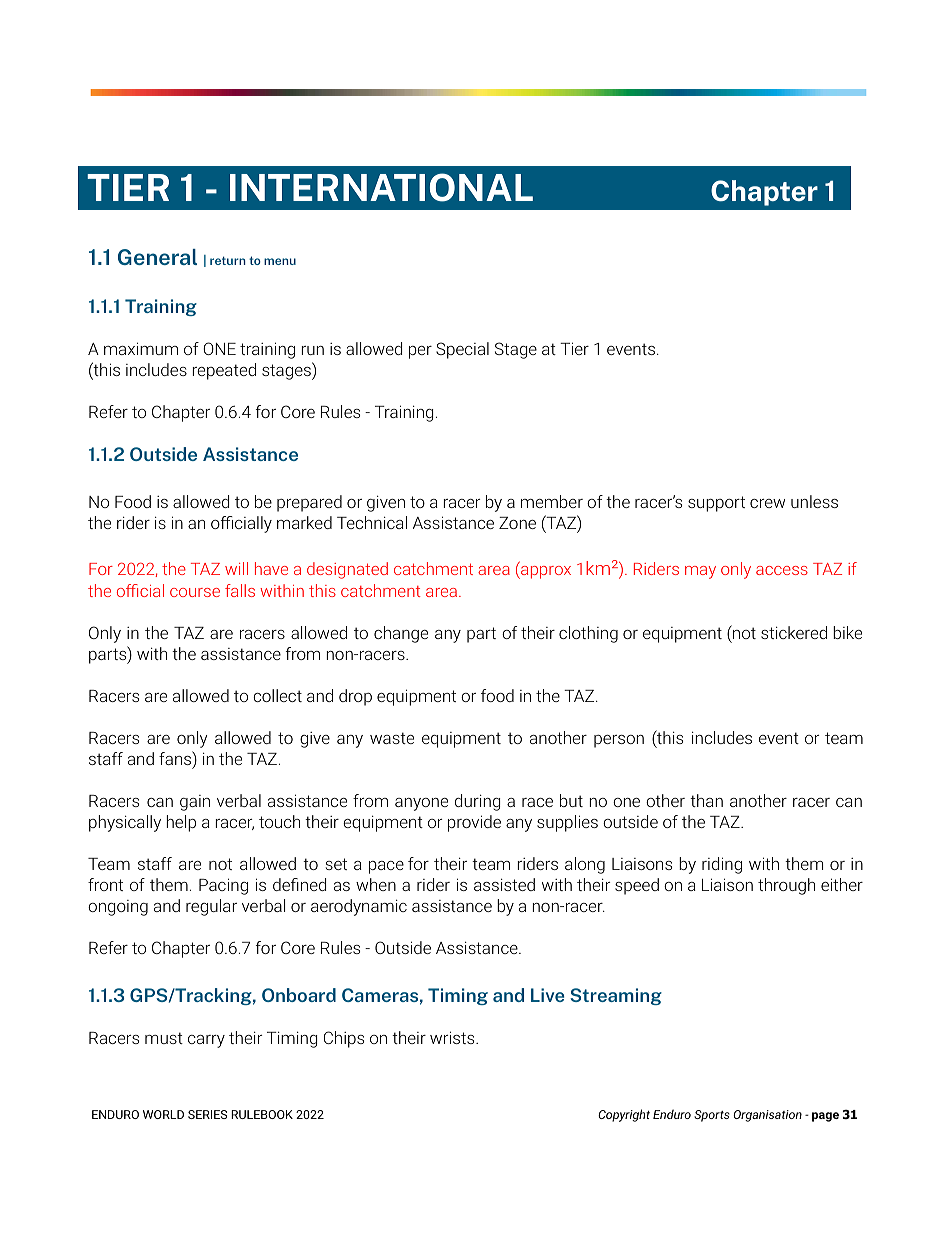 The image size is (952, 1233). I want to click on wrists, so click(453, 1037).
